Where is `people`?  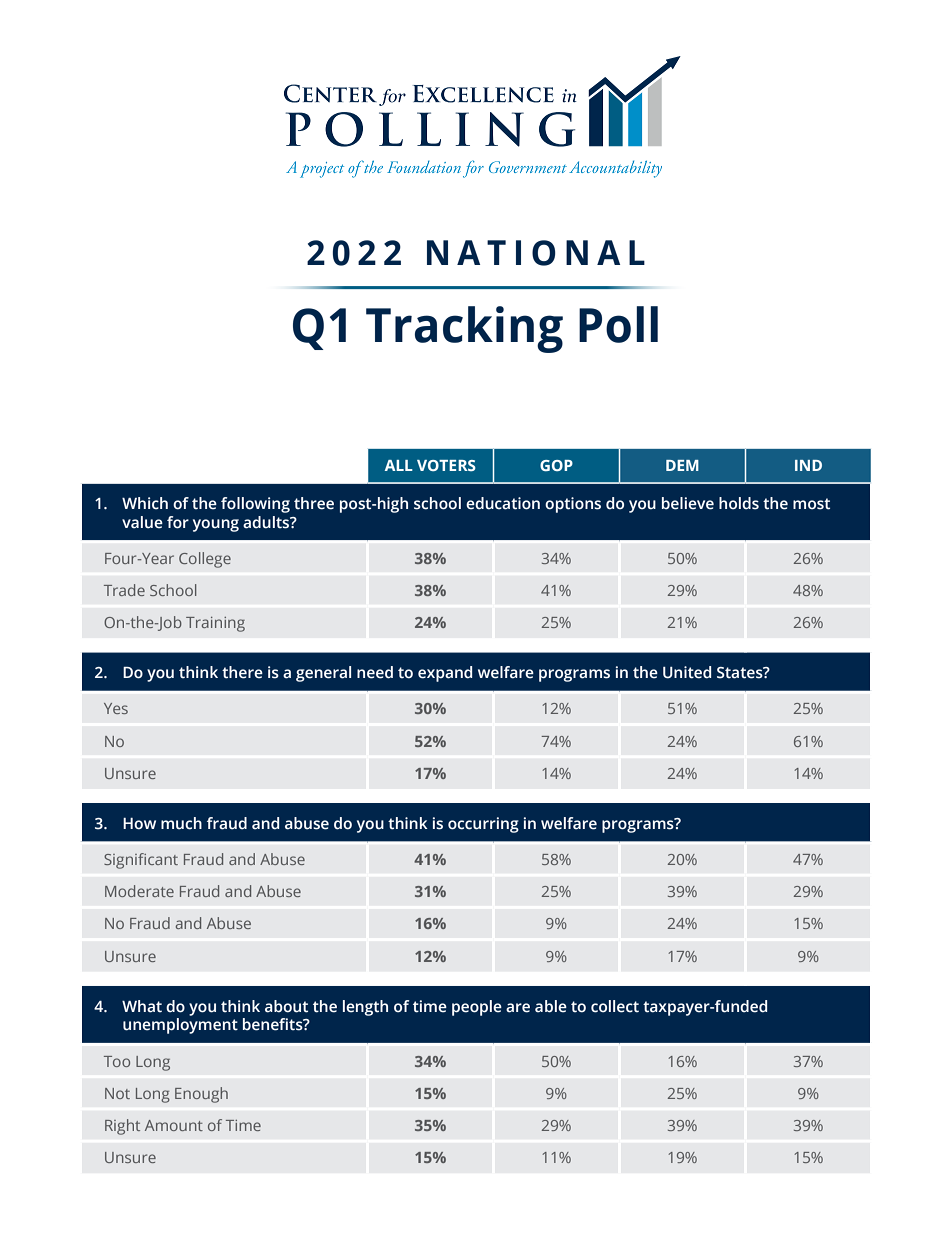
people is located at coordinates (477, 1008).
